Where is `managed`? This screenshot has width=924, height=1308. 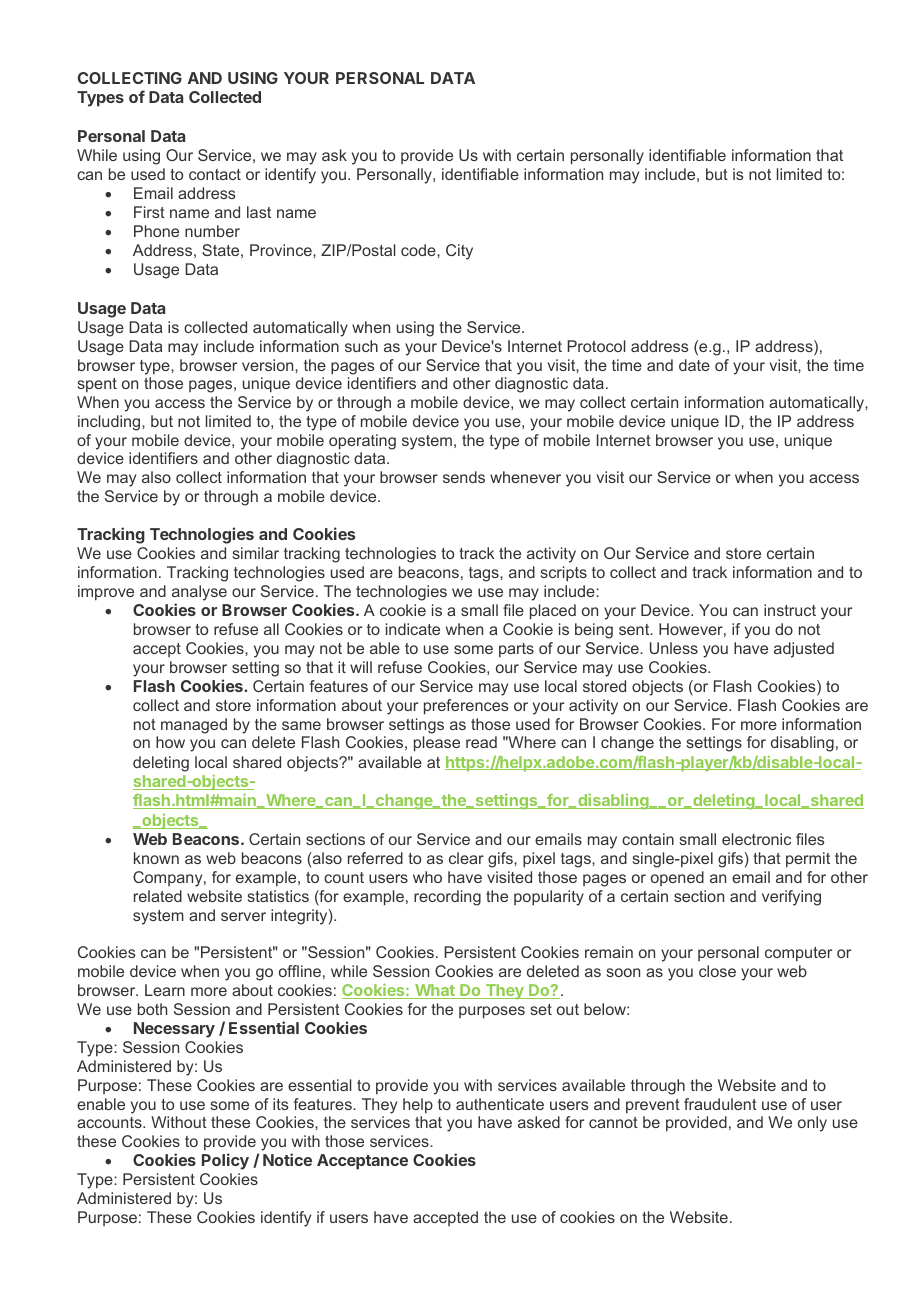
managed is located at coordinates (194, 726).
